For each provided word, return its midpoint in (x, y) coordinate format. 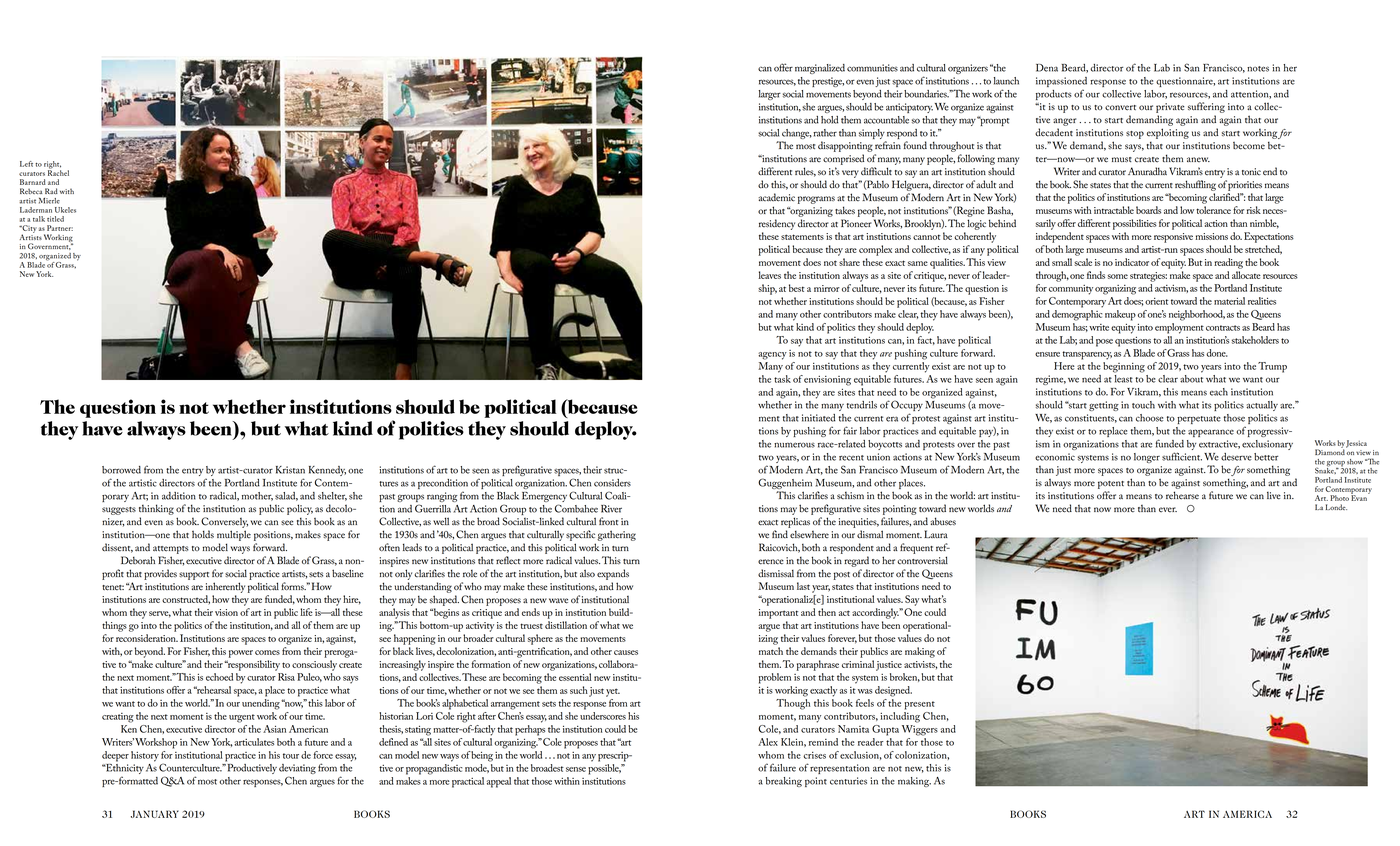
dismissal (776, 573)
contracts (1223, 328)
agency (772, 356)
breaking (783, 782)
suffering (1206, 107)
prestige (828, 82)
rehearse (1182, 495)
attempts (171, 550)
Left (26, 164)
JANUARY (155, 814)
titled (55, 219)
